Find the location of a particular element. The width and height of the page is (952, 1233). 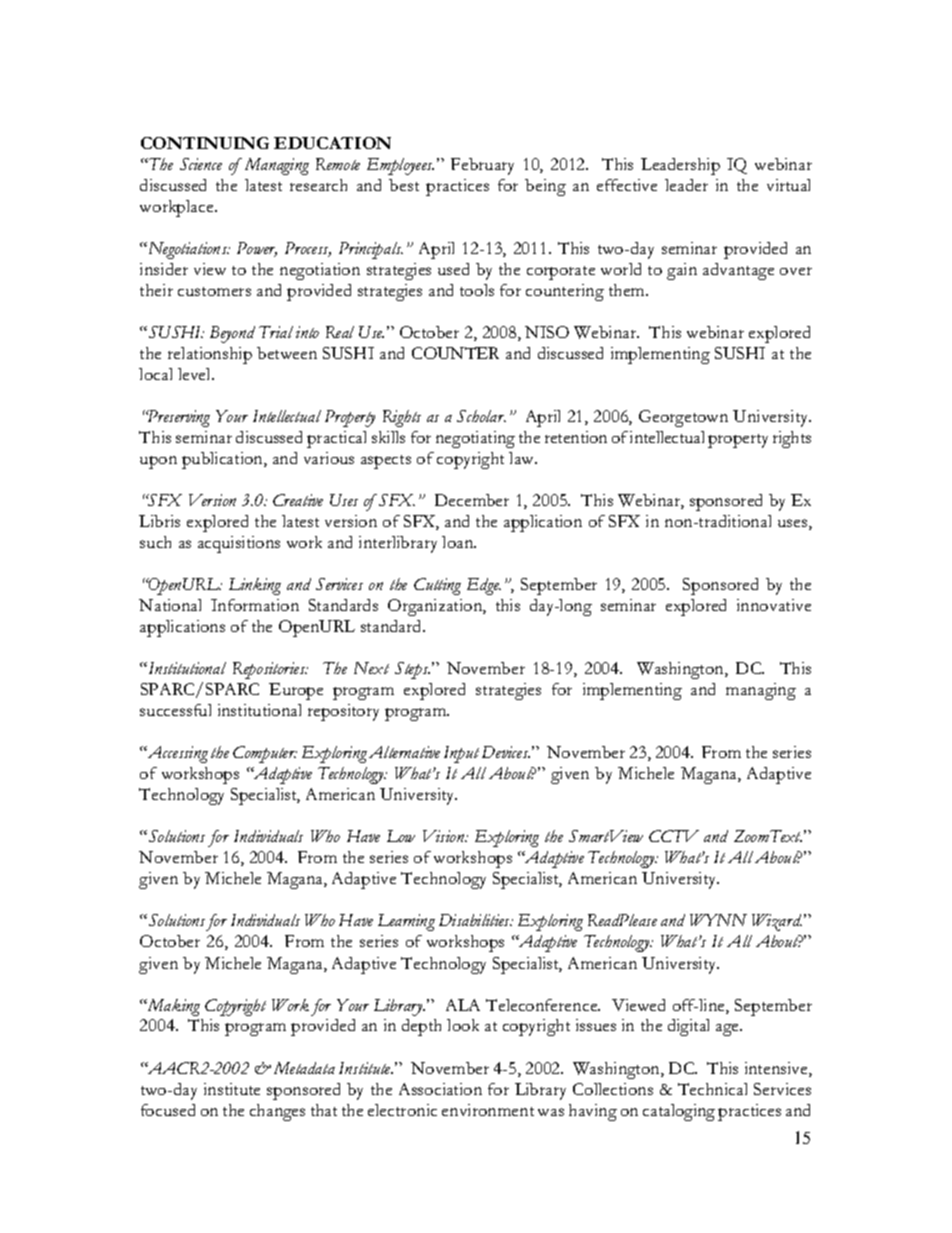

Association is located at coordinates (440, 1089).
